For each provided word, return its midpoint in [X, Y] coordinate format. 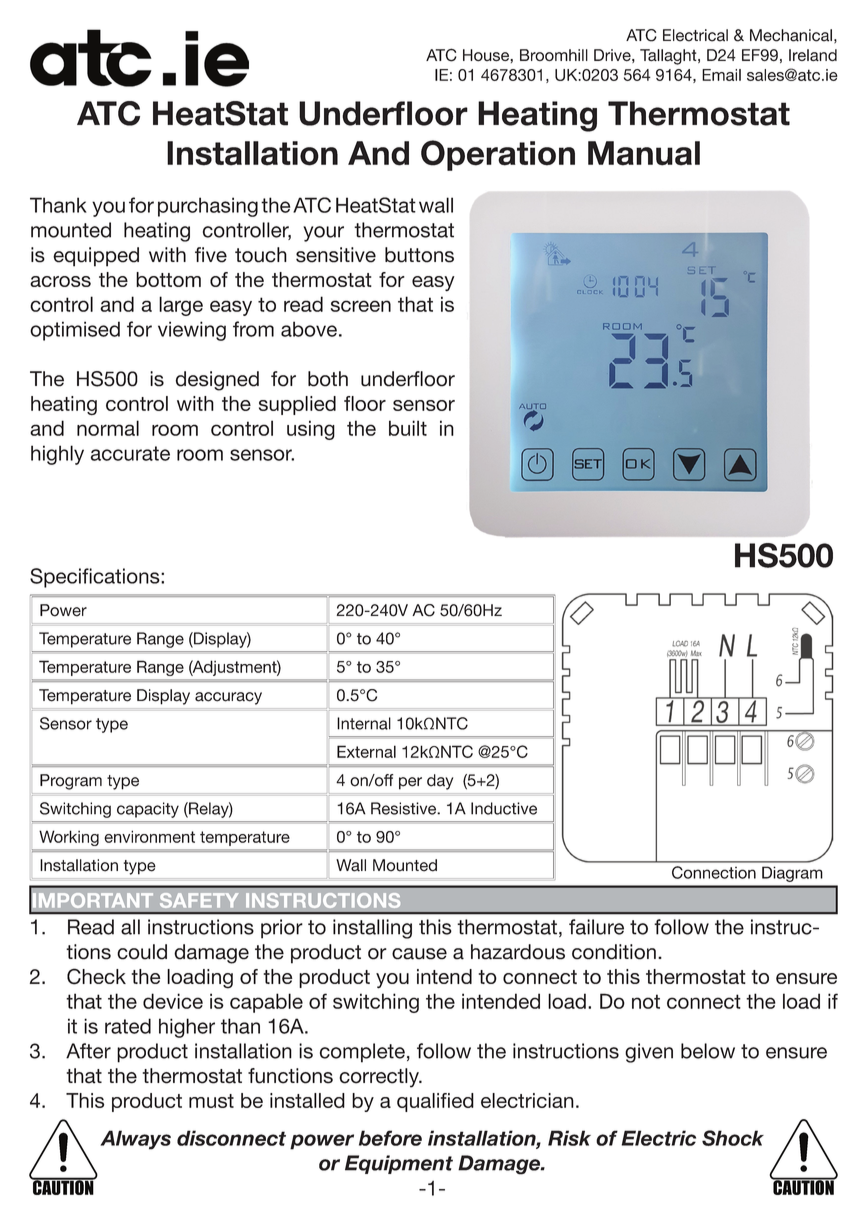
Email [721, 75]
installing [372, 929]
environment [149, 836]
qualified [435, 1102]
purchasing [208, 207]
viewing [192, 331]
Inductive [504, 808]
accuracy [228, 698]
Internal [364, 723]
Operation [498, 155]
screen [361, 306]
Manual [644, 153]
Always [135, 1140]
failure [596, 927]
